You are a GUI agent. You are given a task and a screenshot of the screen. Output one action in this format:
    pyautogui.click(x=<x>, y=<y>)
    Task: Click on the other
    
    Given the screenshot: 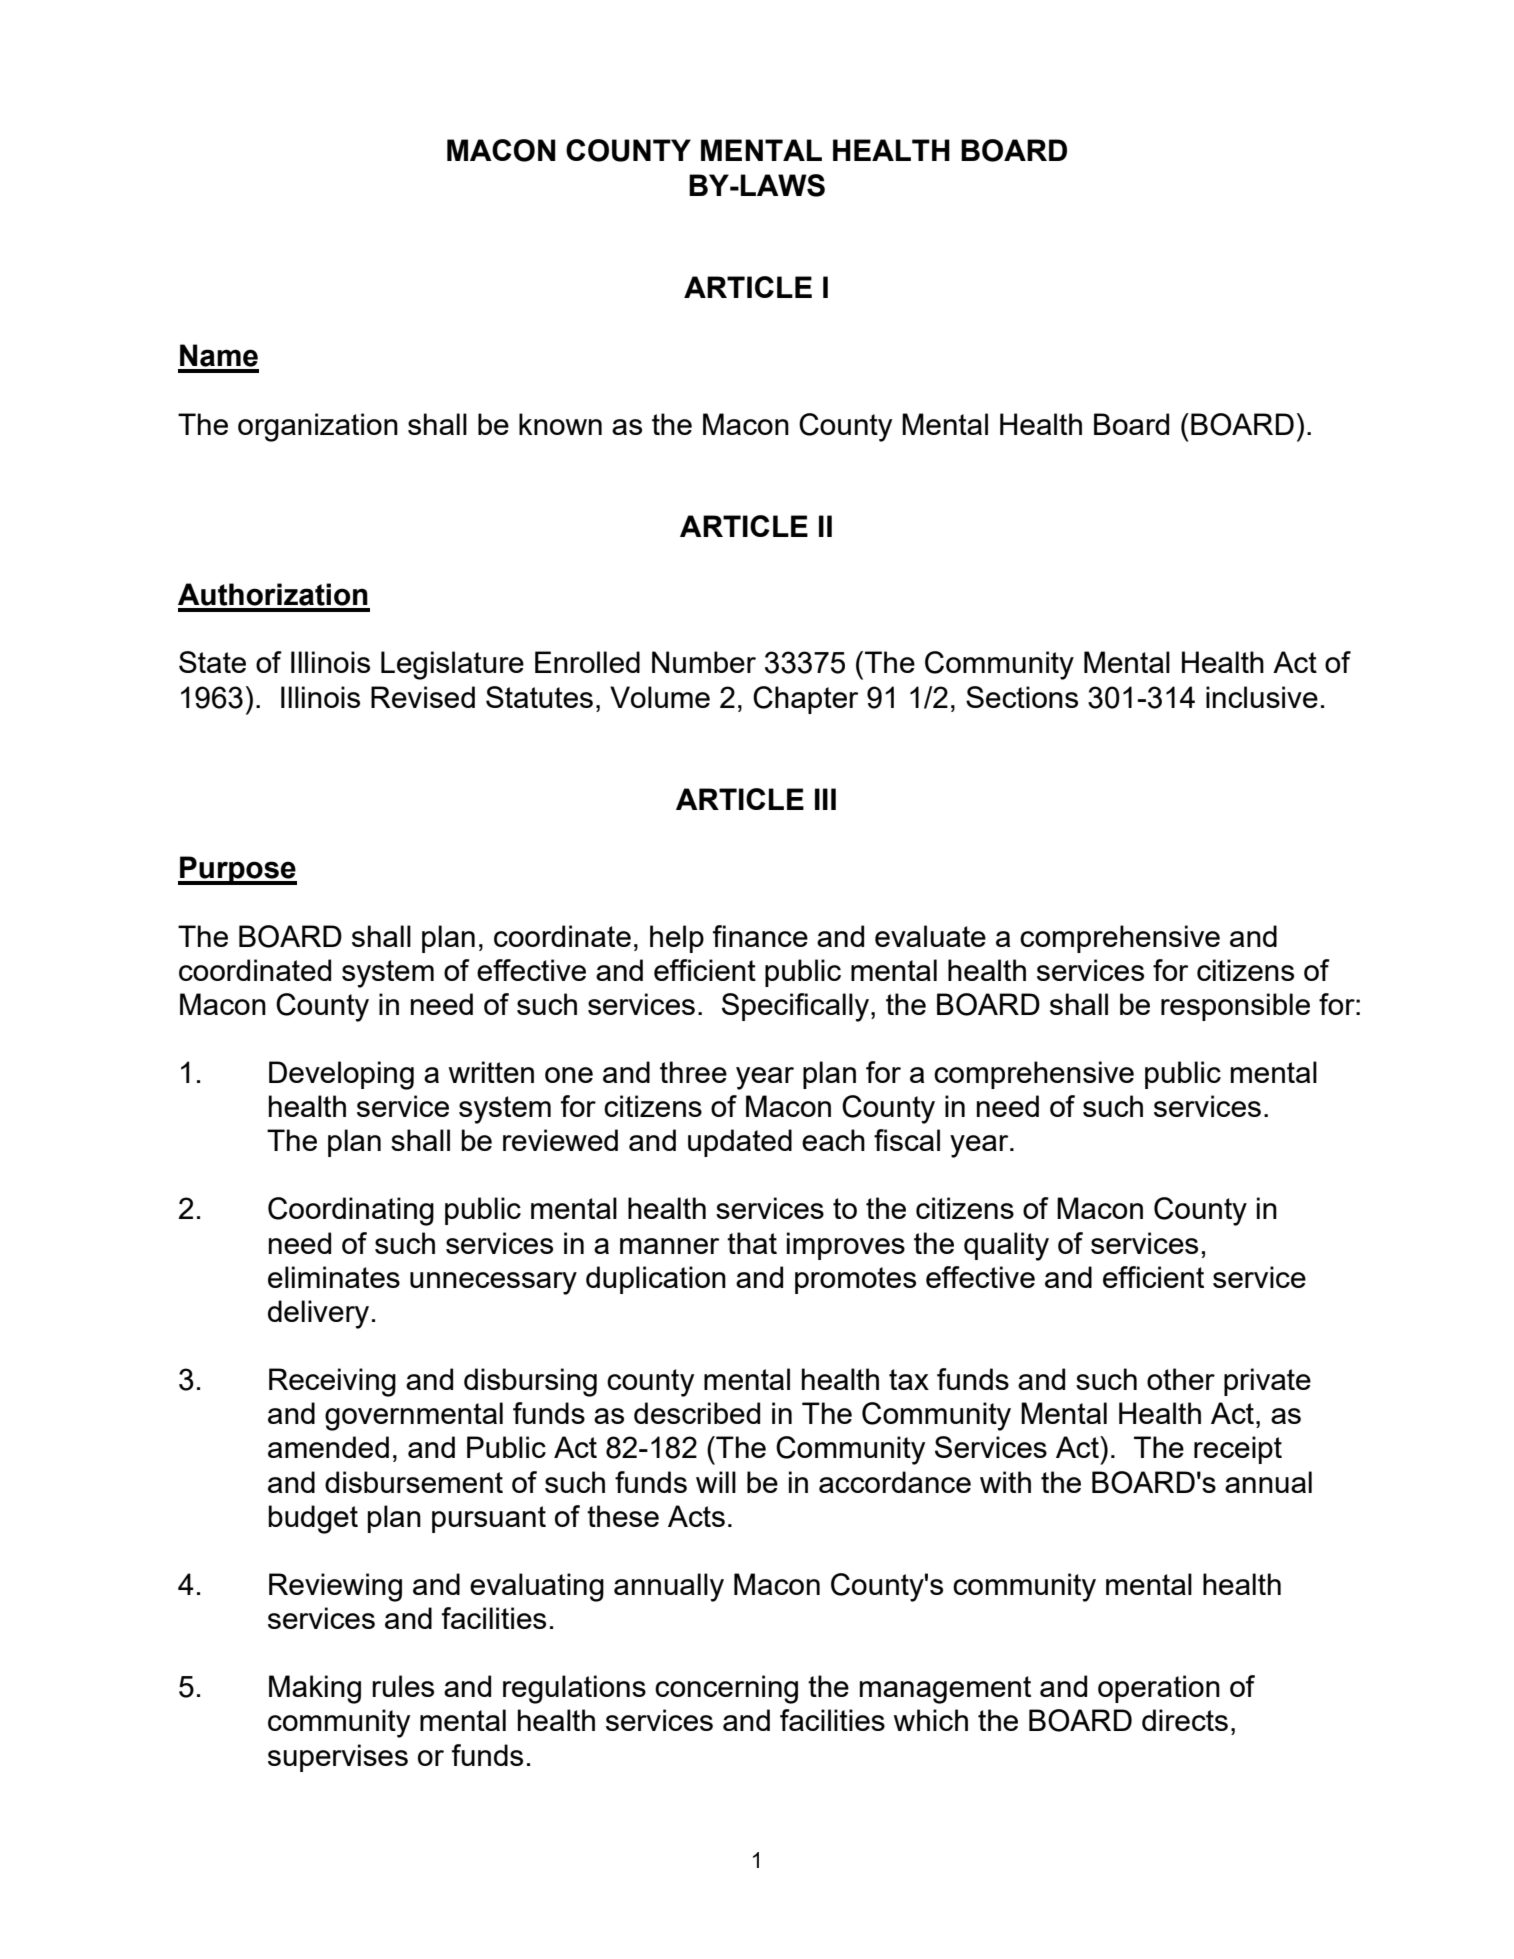 What is the action you would take?
    pyautogui.click(x=1181, y=1379)
